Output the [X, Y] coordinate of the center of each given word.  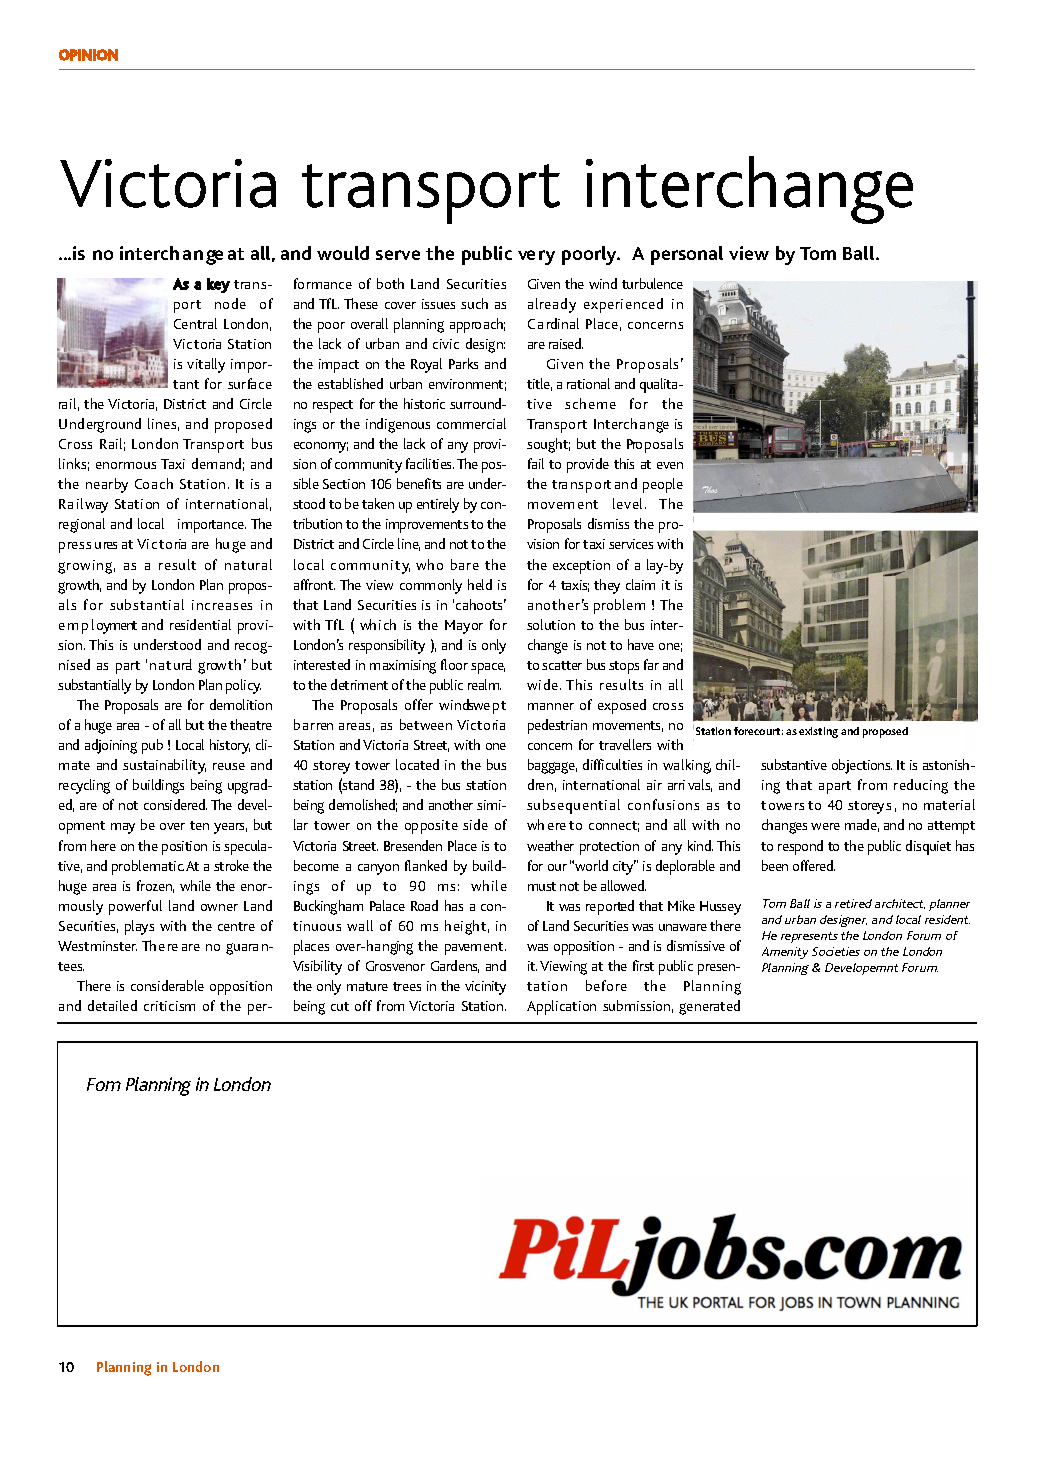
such [474, 303]
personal [687, 255]
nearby [107, 485]
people [663, 485]
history [230, 746]
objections [862, 766]
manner [551, 706]
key [218, 285]
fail [536, 463]
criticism [169, 1006]
